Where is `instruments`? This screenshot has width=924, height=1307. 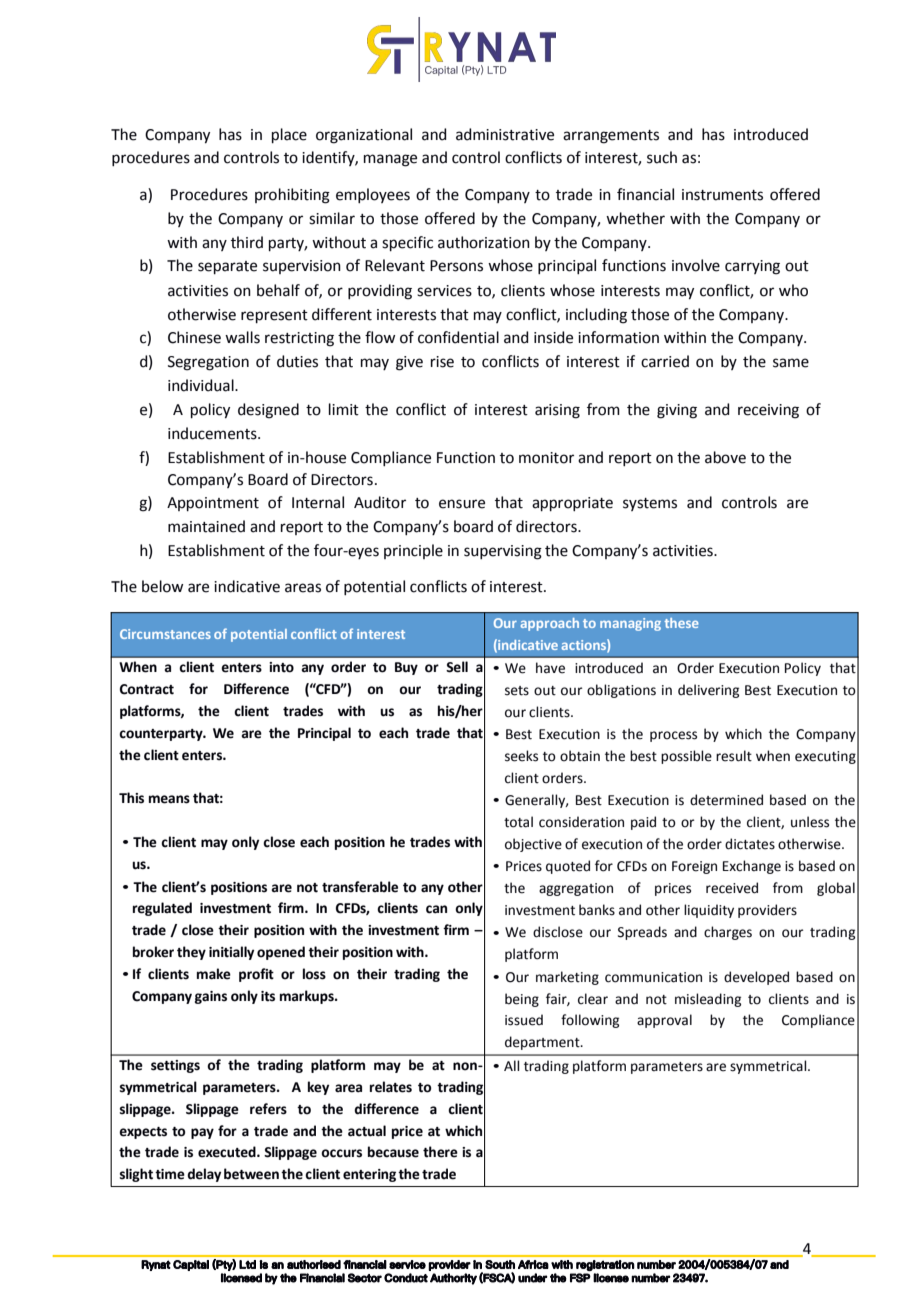 instruments is located at coordinates (722, 195).
